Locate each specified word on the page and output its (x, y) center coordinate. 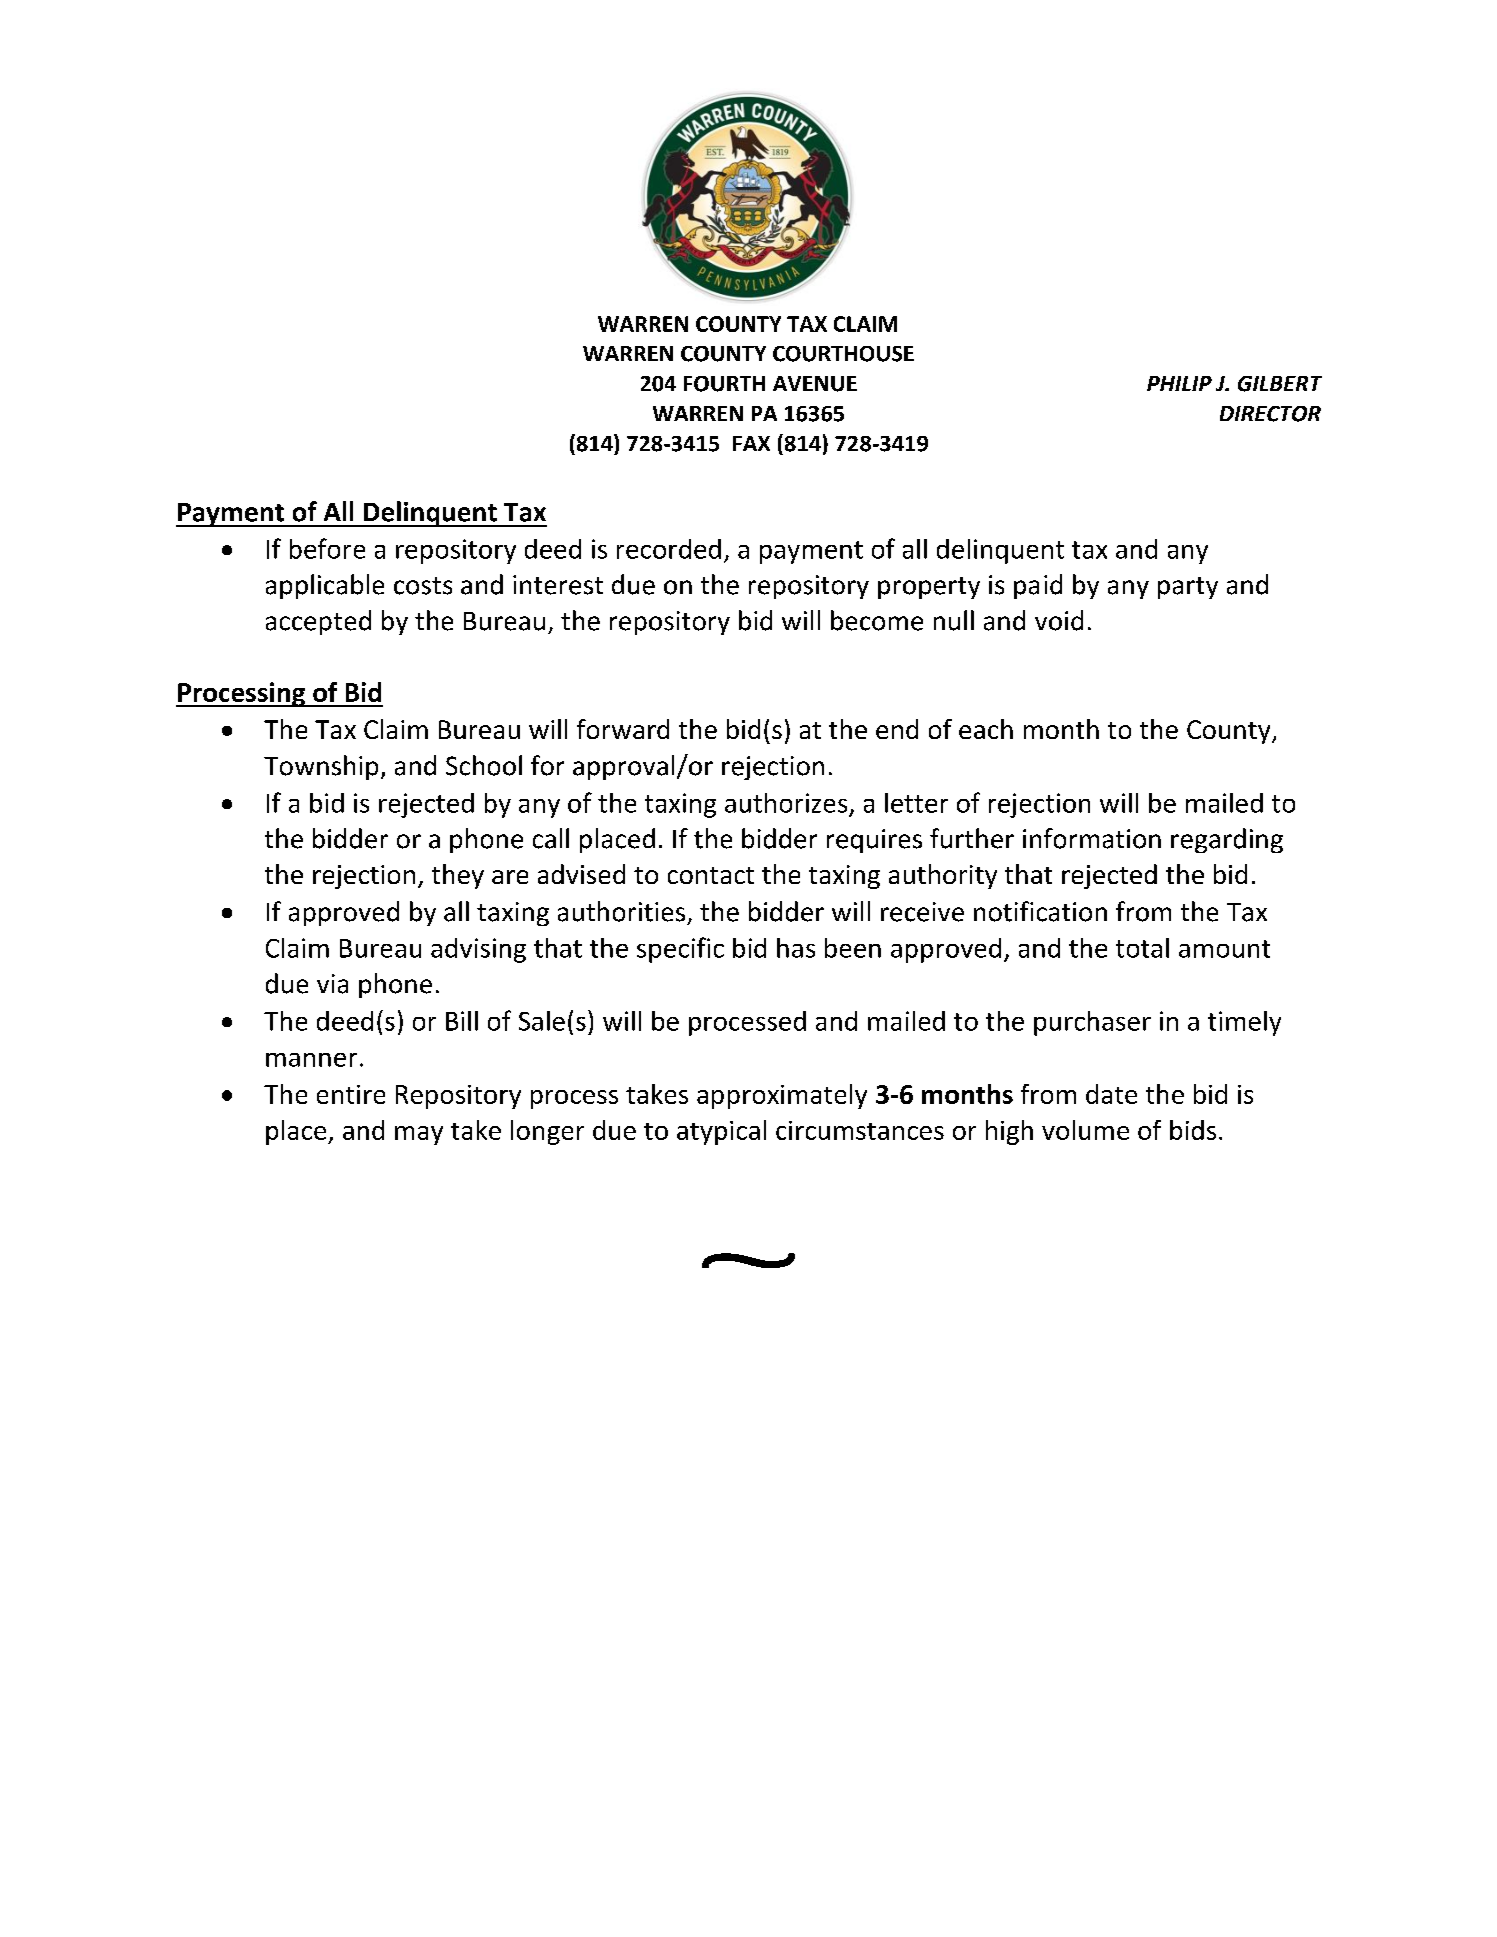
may (419, 1135)
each (986, 729)
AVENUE (815, 384)
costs (423, 586)
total (1142, 948)
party (1188, 588)
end (897, 729)
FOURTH (724, 384)
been (853, 948)
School (484, 765)
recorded (669, 549)
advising (478, 950)
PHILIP (1179, 383)
